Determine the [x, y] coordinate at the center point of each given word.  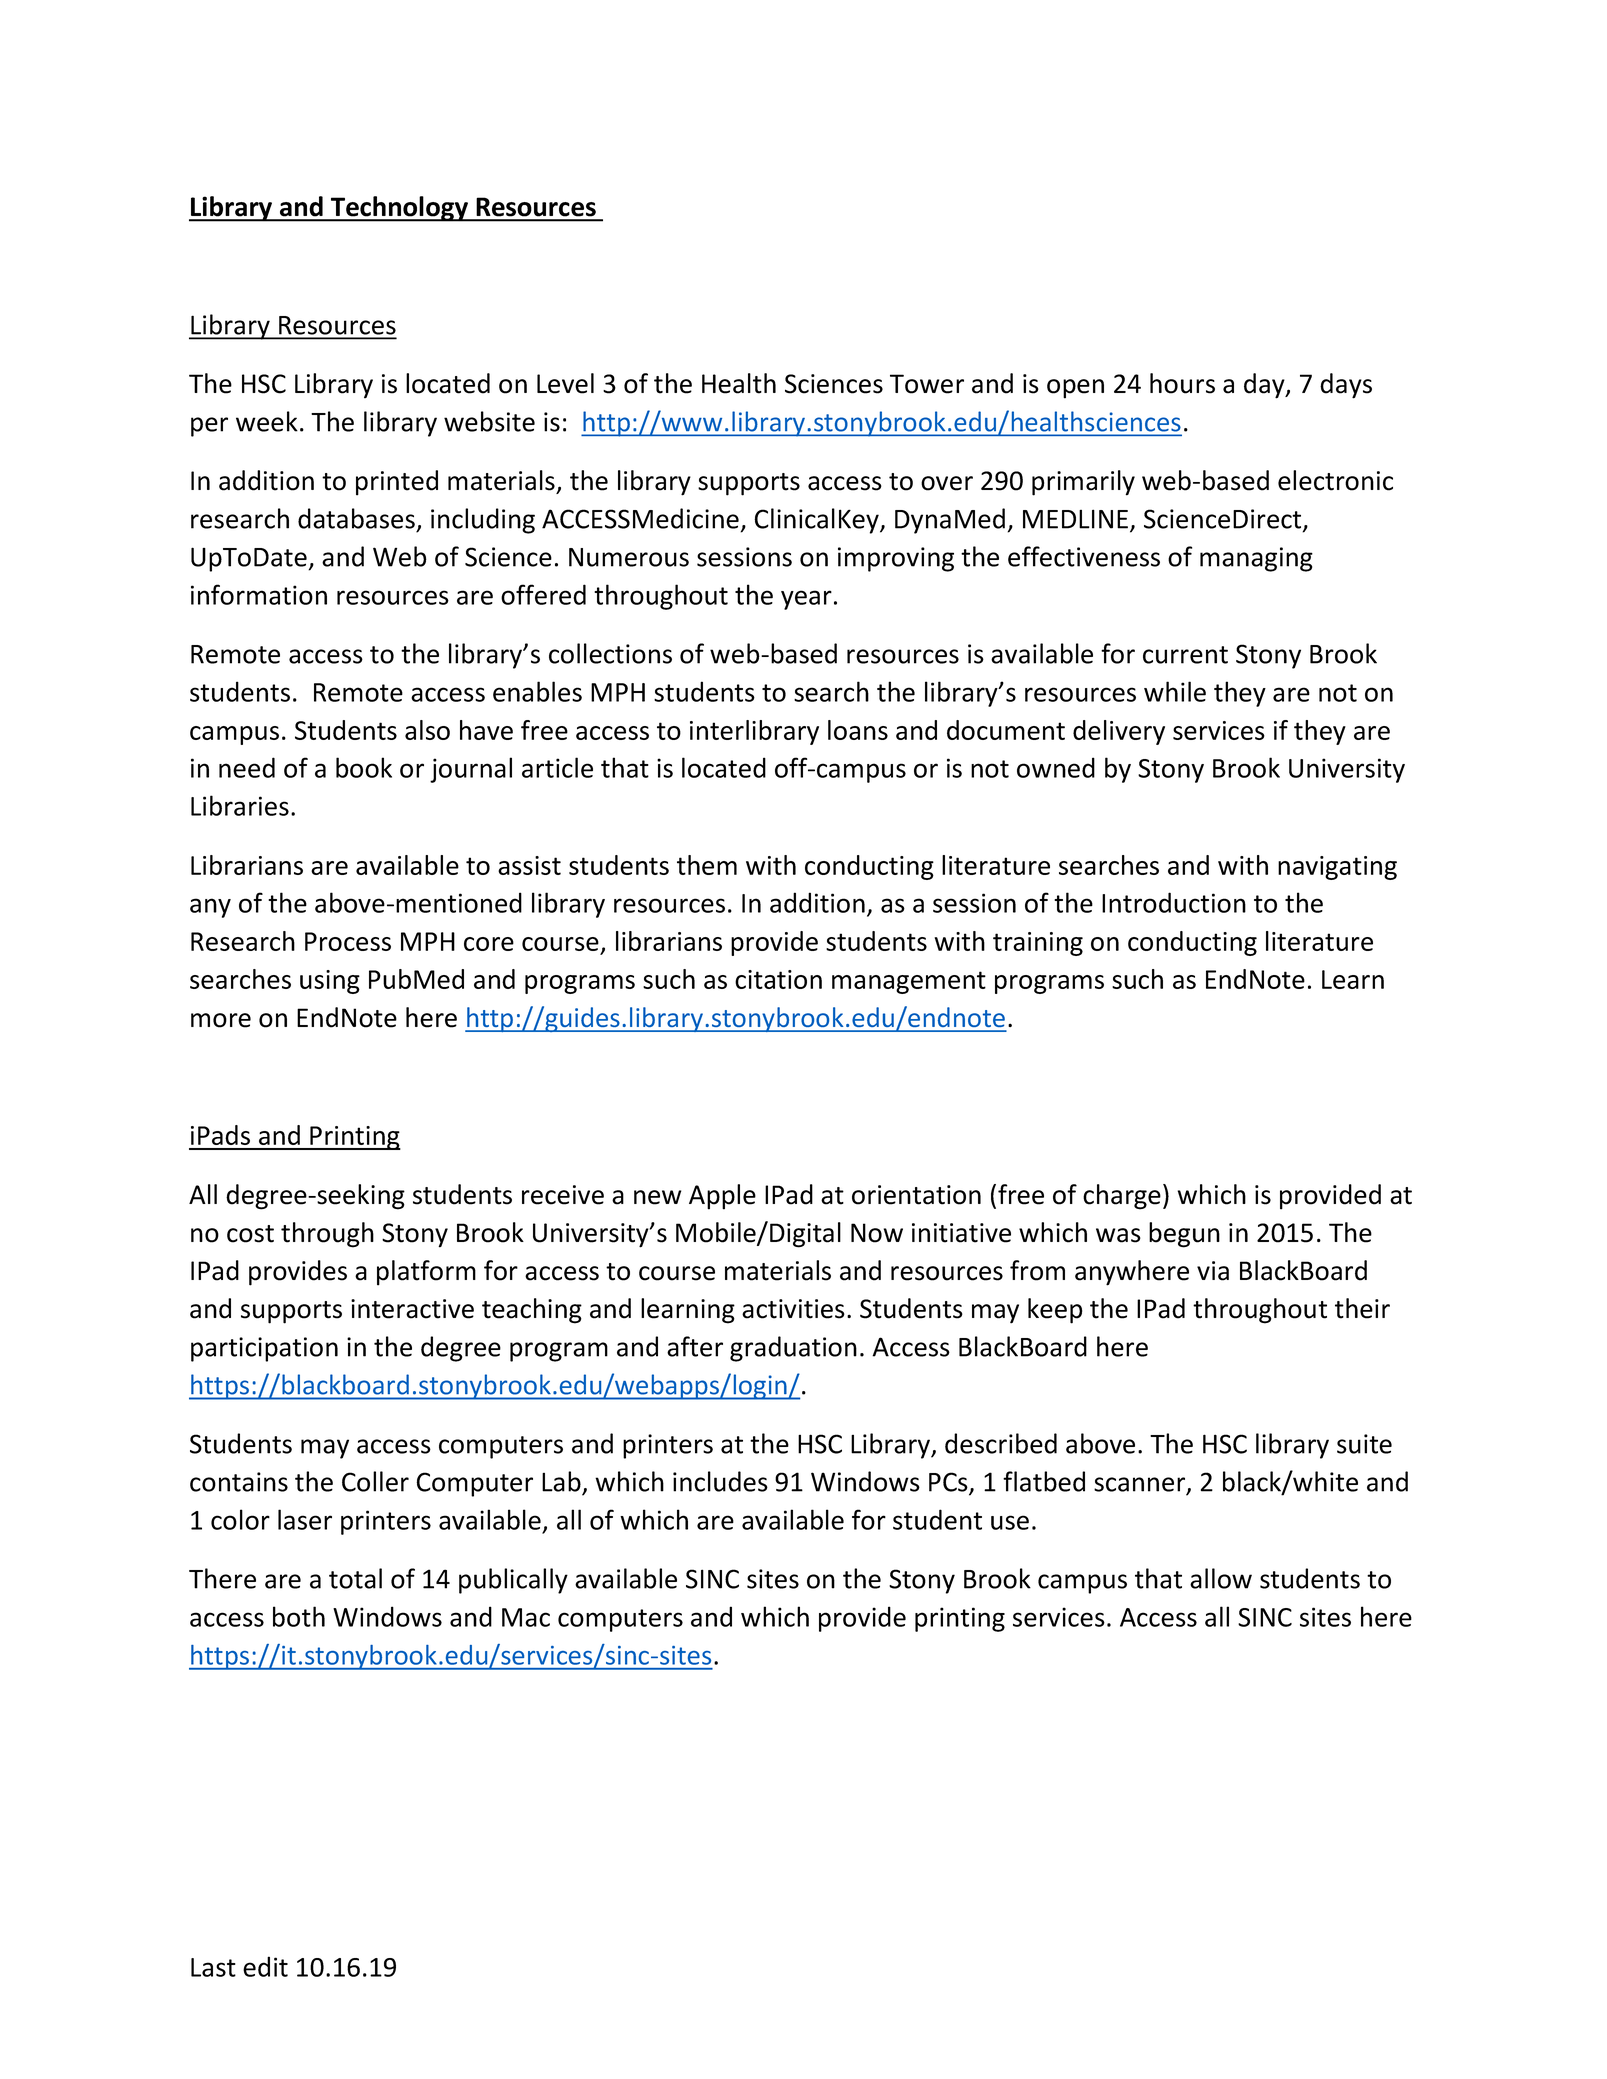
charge [1122, 1197]
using [330, 982]
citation [778, 979]
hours [1182, 383]
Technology [400, 209]
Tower [927, 384]
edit [265, 1966]
